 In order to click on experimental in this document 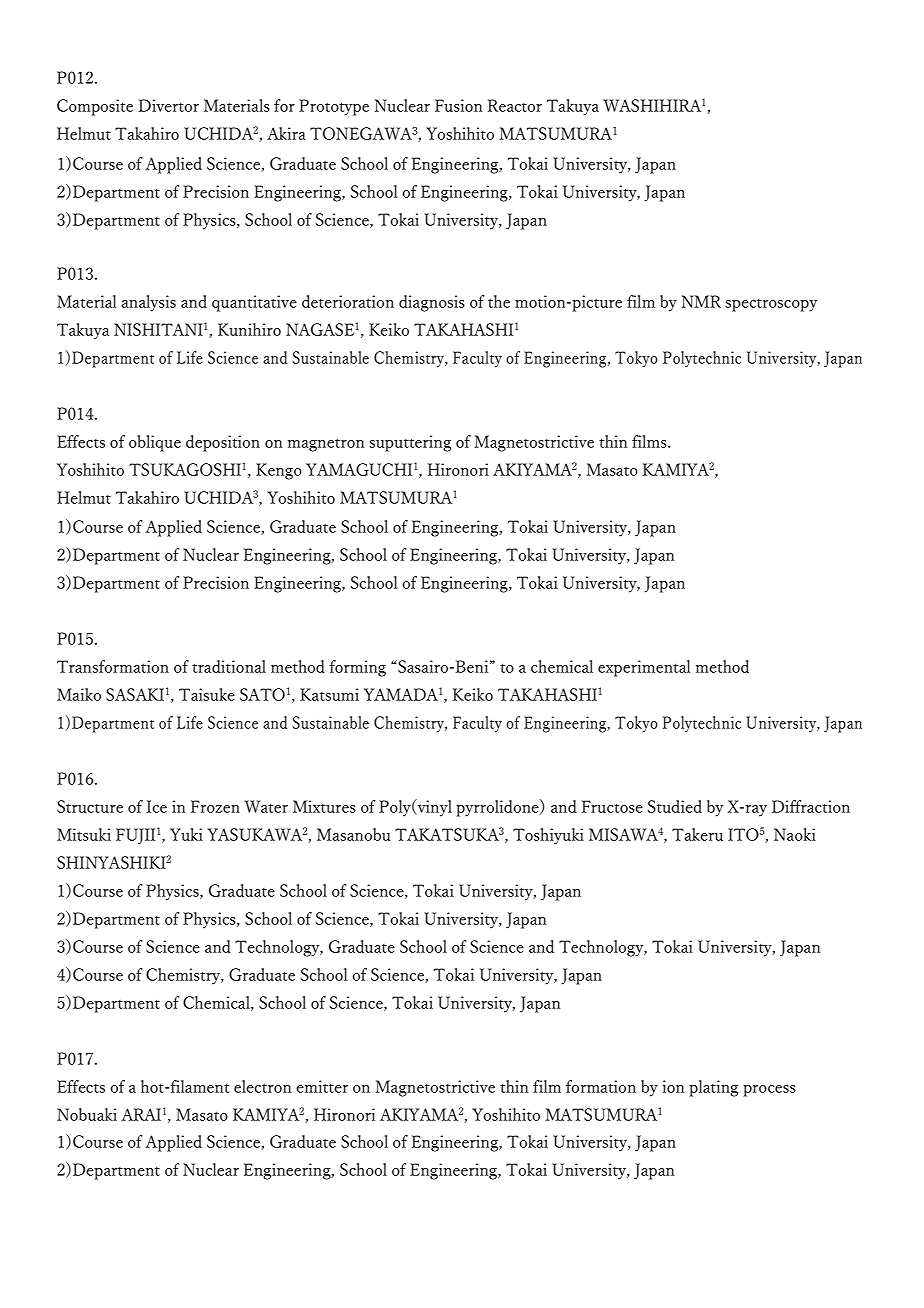, I will do `click(644, 668)`.
